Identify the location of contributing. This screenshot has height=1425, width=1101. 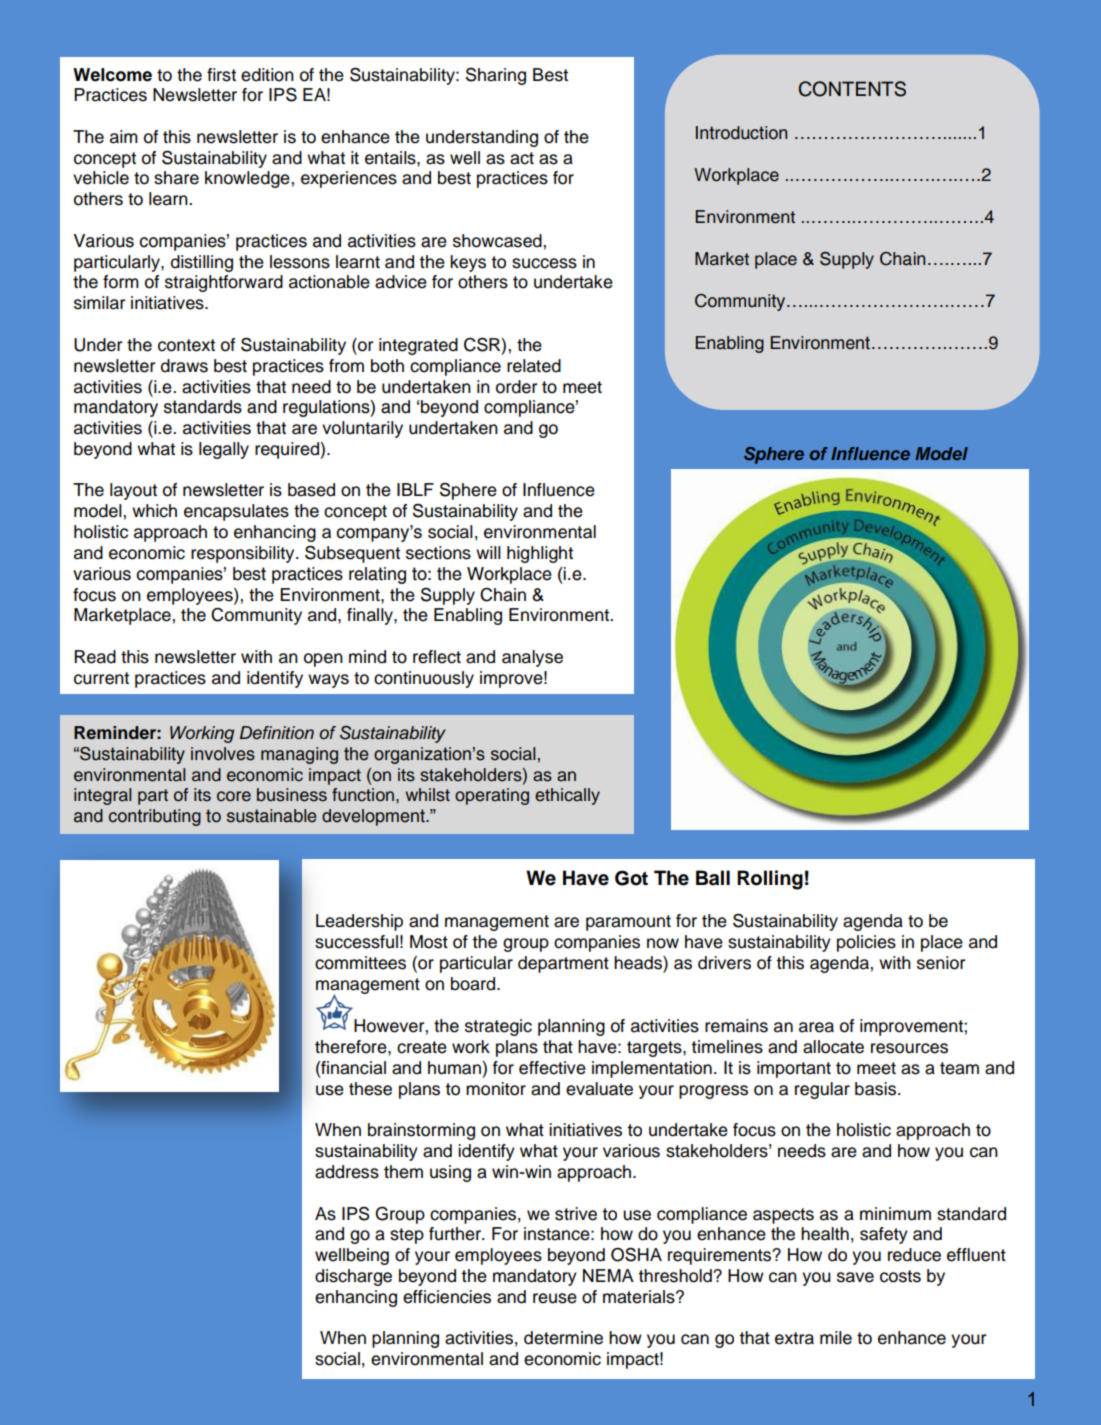
(155, 817).
